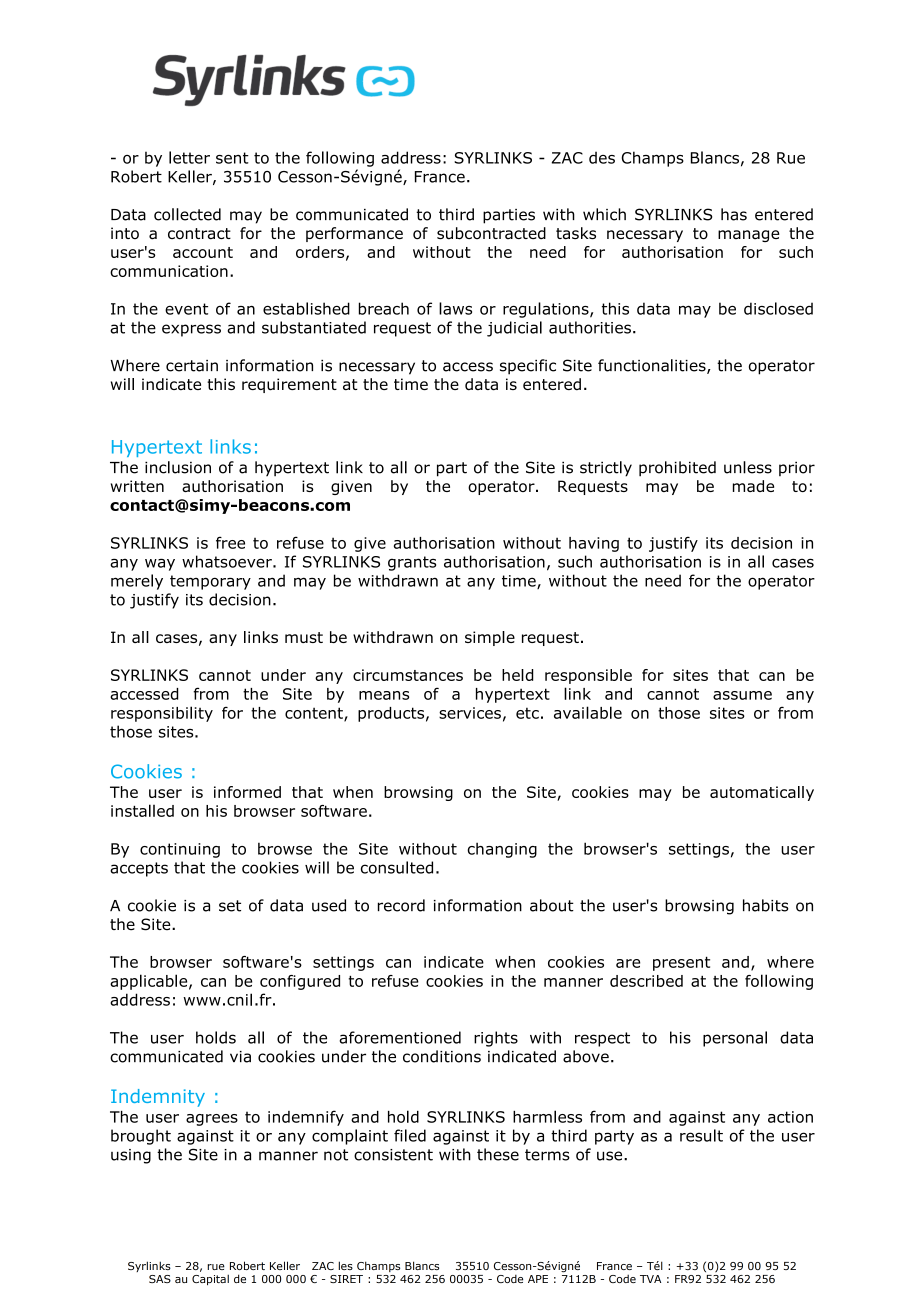 This page has width=924, height=1308. I want to click on APE, so click(538, 1279).
